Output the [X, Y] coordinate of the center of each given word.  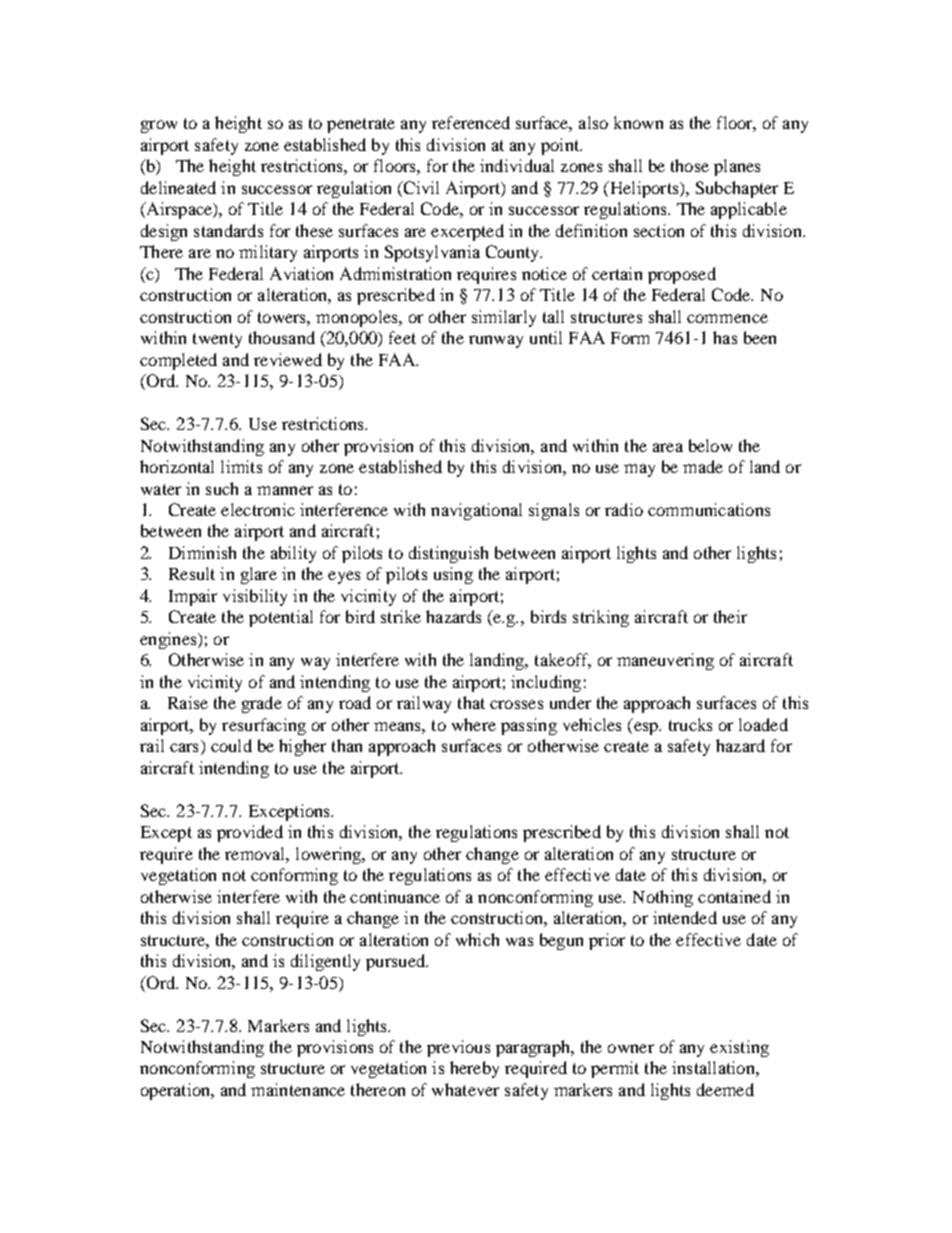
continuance [395, 896]
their [730, 616]
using [453, 575]
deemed [725, 1089]
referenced [471, 122]
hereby [474, 1069]
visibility [255, 597]
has [725, 337]
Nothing [663, 898]
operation [177, 1091]
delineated [178, 187]
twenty [217, 340]
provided [250, 833]
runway [496, 341]
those [690, 165]
